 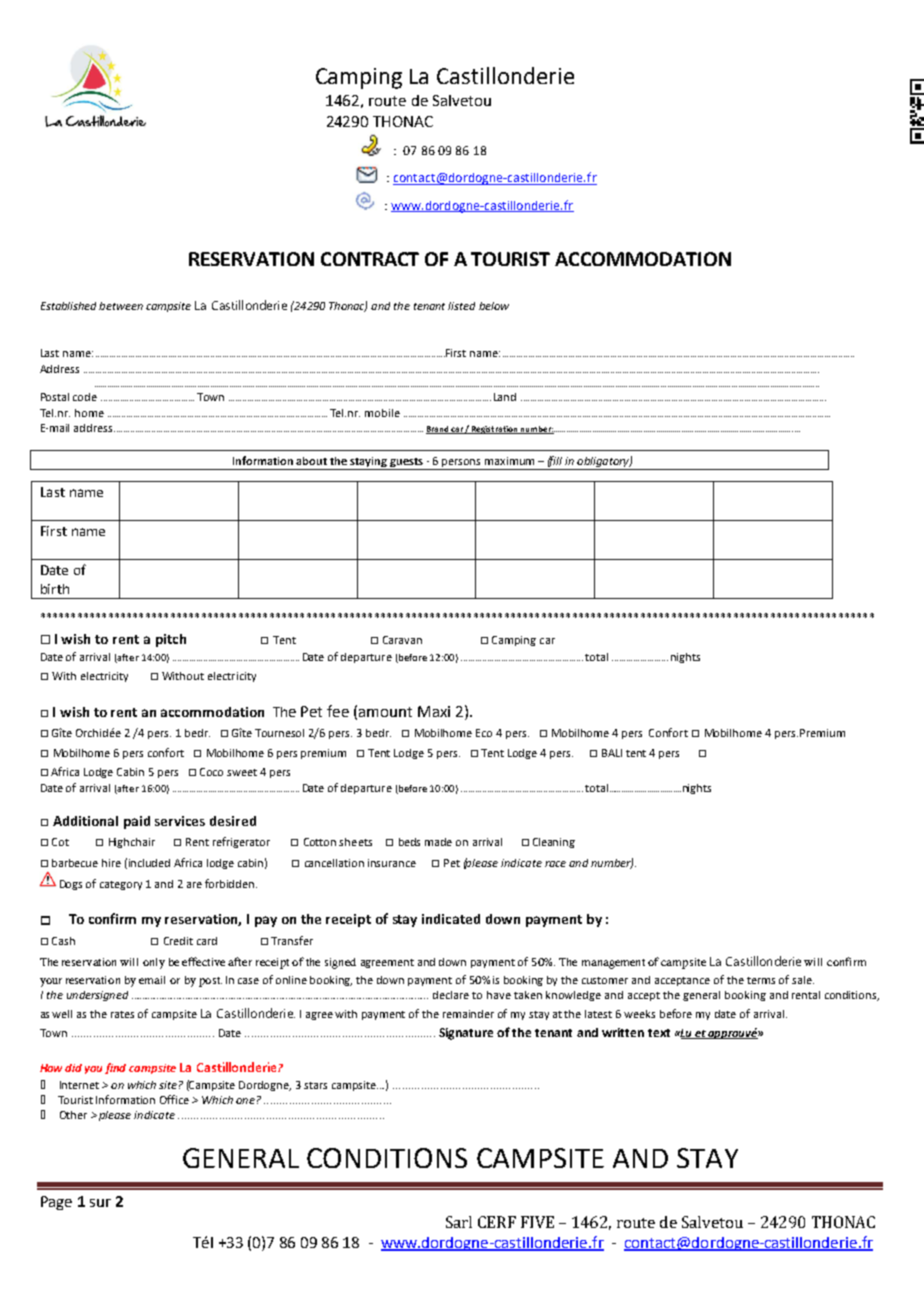 What do you see at coordinates (56, 1203) in the screenshot?
I see `Page` at bounding box center [56, 1203].
